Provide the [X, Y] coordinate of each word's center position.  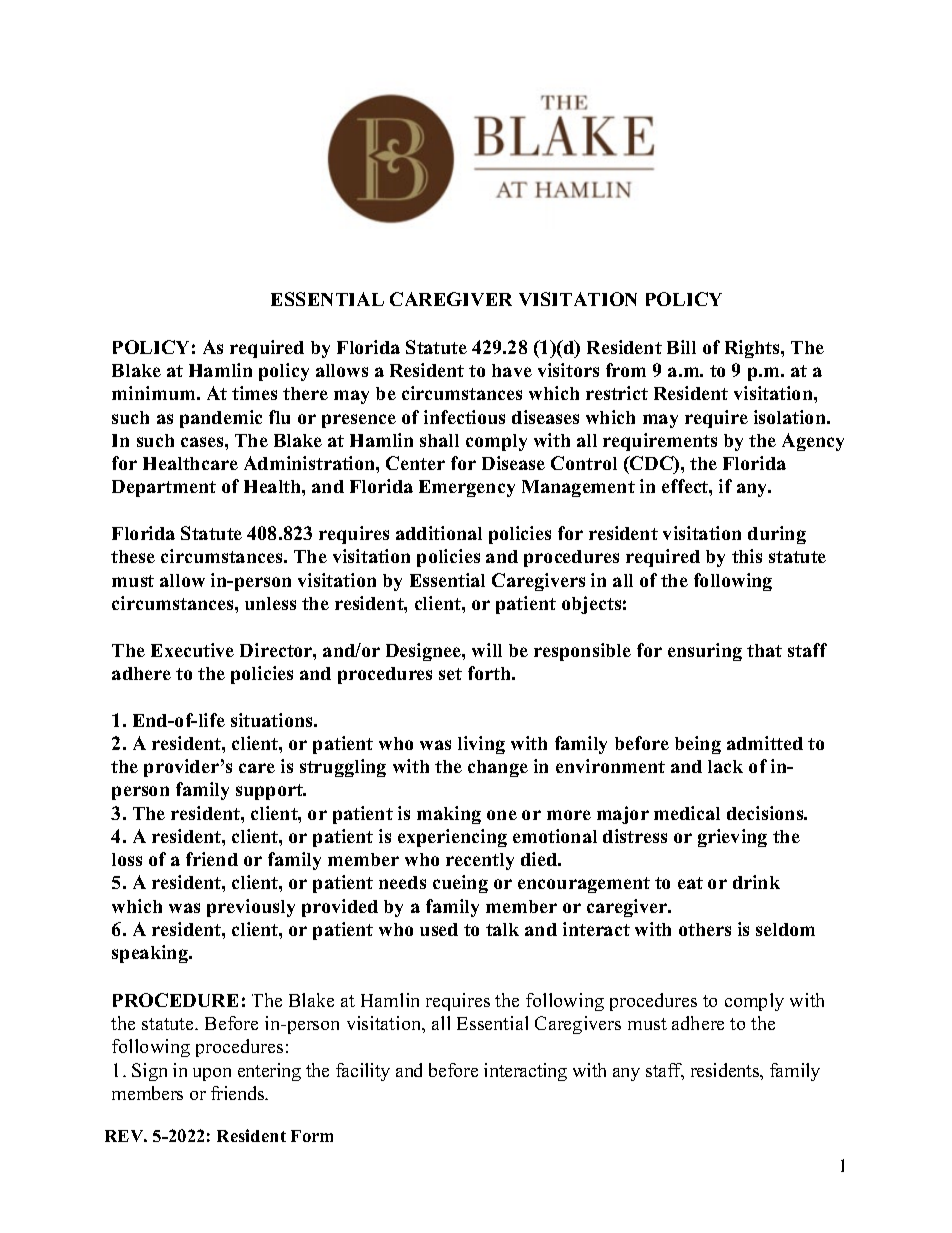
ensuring [705, 652]
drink [756, 882]
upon [212, 1074]
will [487, 650]
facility [363, 1072]
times [254, 393]
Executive [192, 650]
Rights [753, 349]
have [512, 370]
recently [480, 861]
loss [127, 859]
